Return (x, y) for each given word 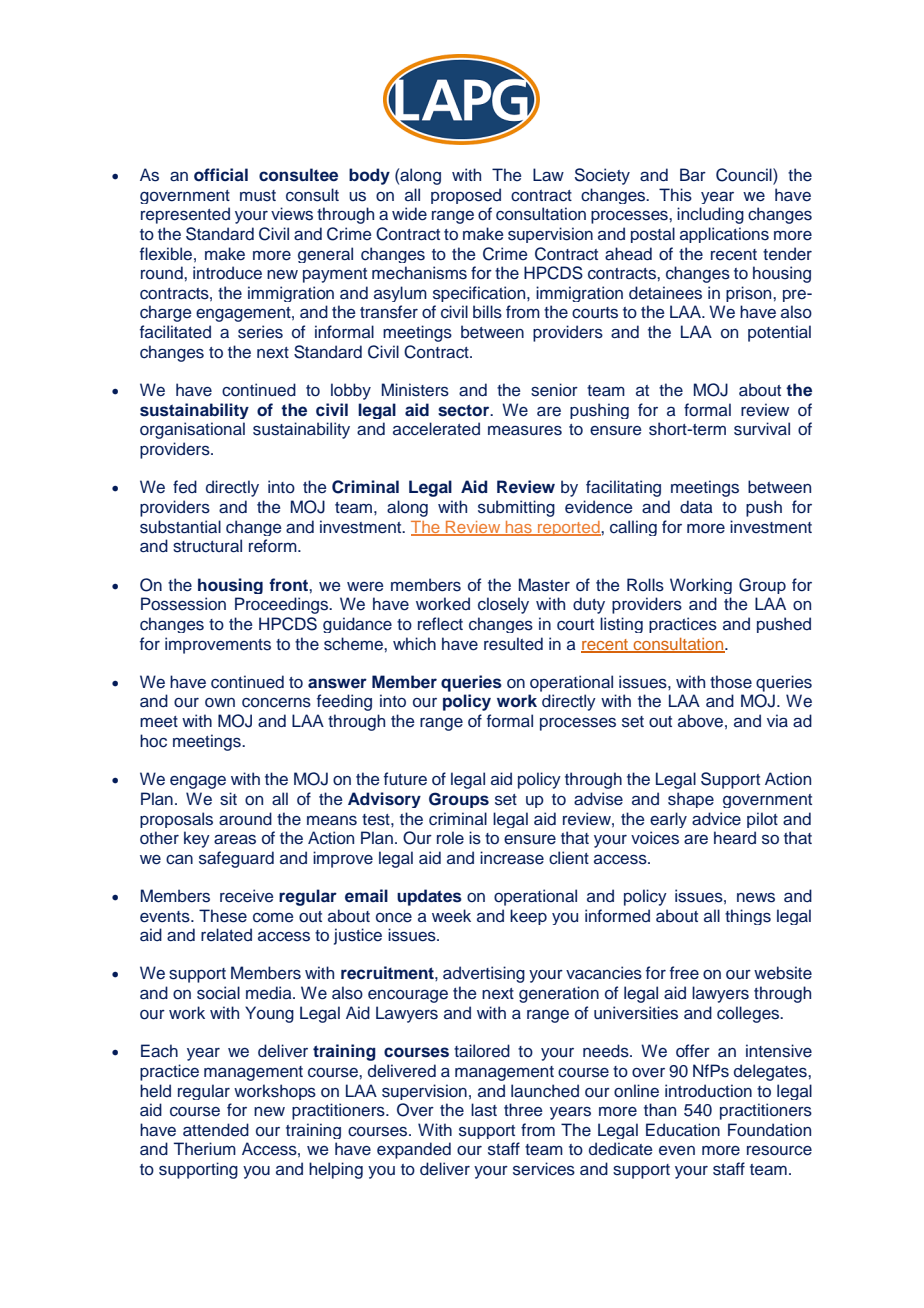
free (684, 973)
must (258, 196)
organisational (192, 430)
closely (503, 605)
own (220, 703)
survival (762, 429)
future (405, 779)
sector (465, 410)
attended (216, 1130)
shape (691, 800)
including (710, 215)
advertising (484, 974)
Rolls (645, 585)
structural (207, 546)
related (226, 935)
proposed (466, 196)
